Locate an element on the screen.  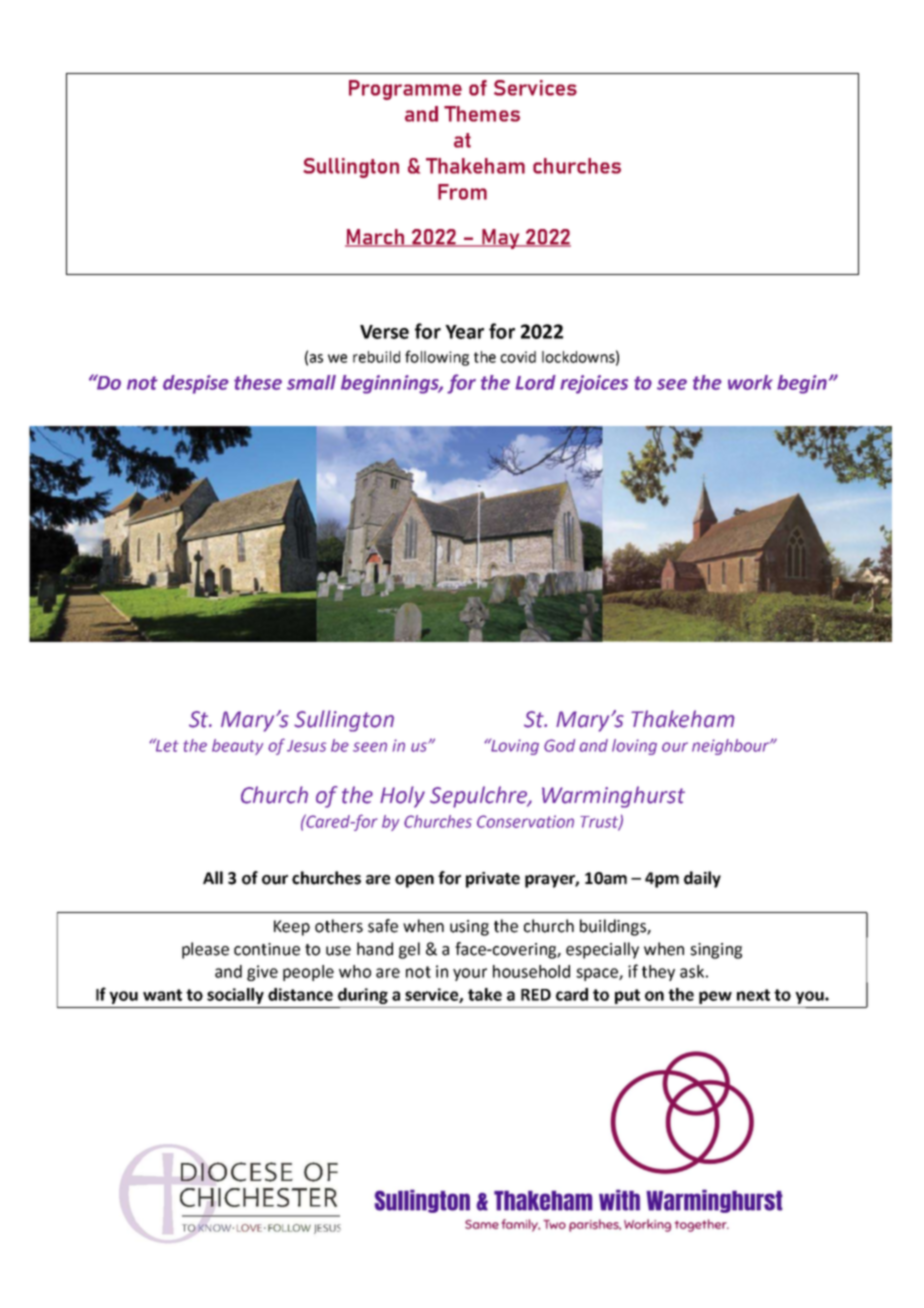
Holy is located at coordinates (402, 797).
